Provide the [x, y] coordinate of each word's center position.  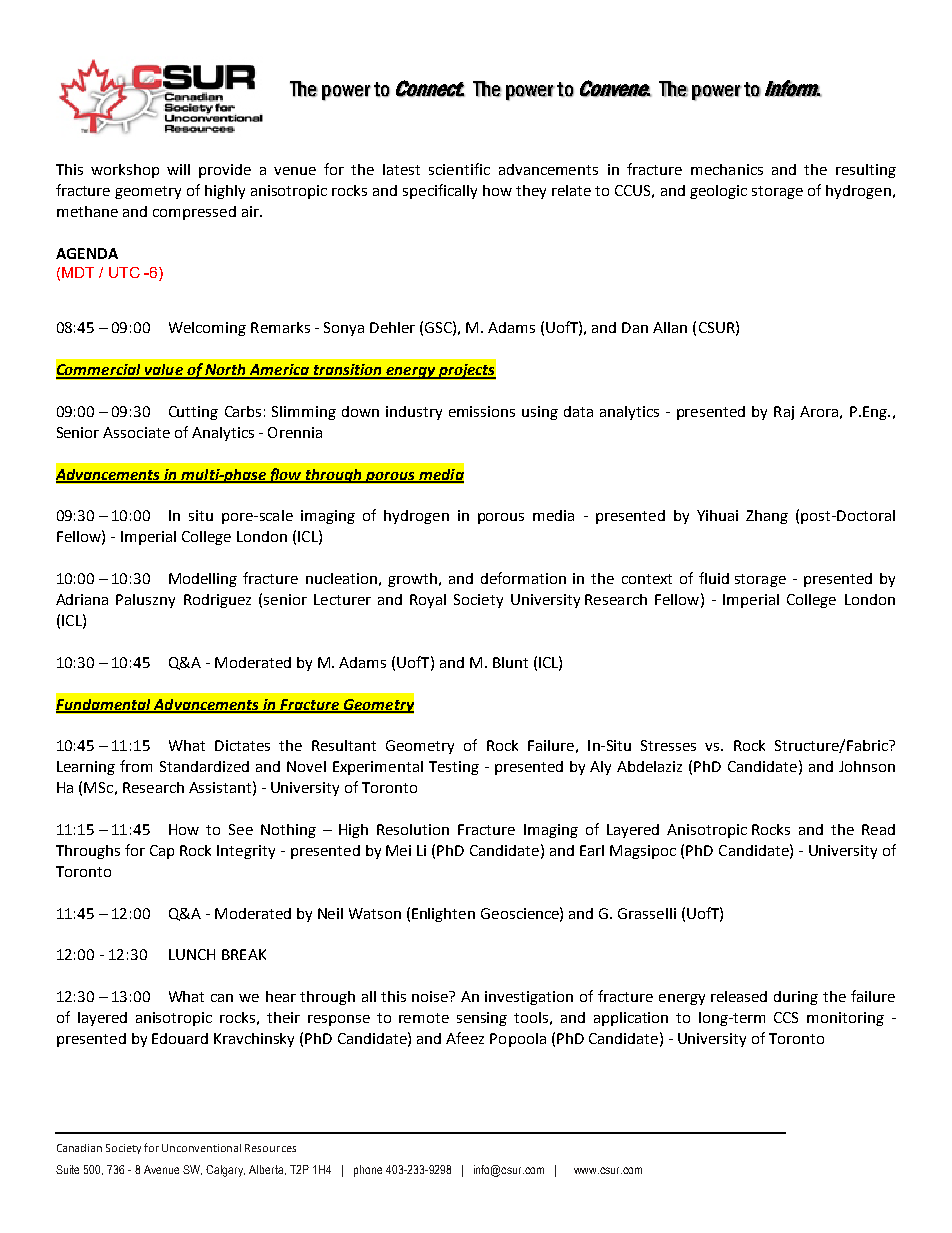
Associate [136, 432]
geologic [718, 192]
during [796, 998]
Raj [784, 413]
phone [368, 1171]
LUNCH [192, 954]
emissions [482, 411]
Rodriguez [217, 601]
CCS [786, 1017]
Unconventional [201, 1148]
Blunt [510, 662]
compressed [194, 213]
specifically [440, 191]
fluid [714, 578]
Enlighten [443, 915]
